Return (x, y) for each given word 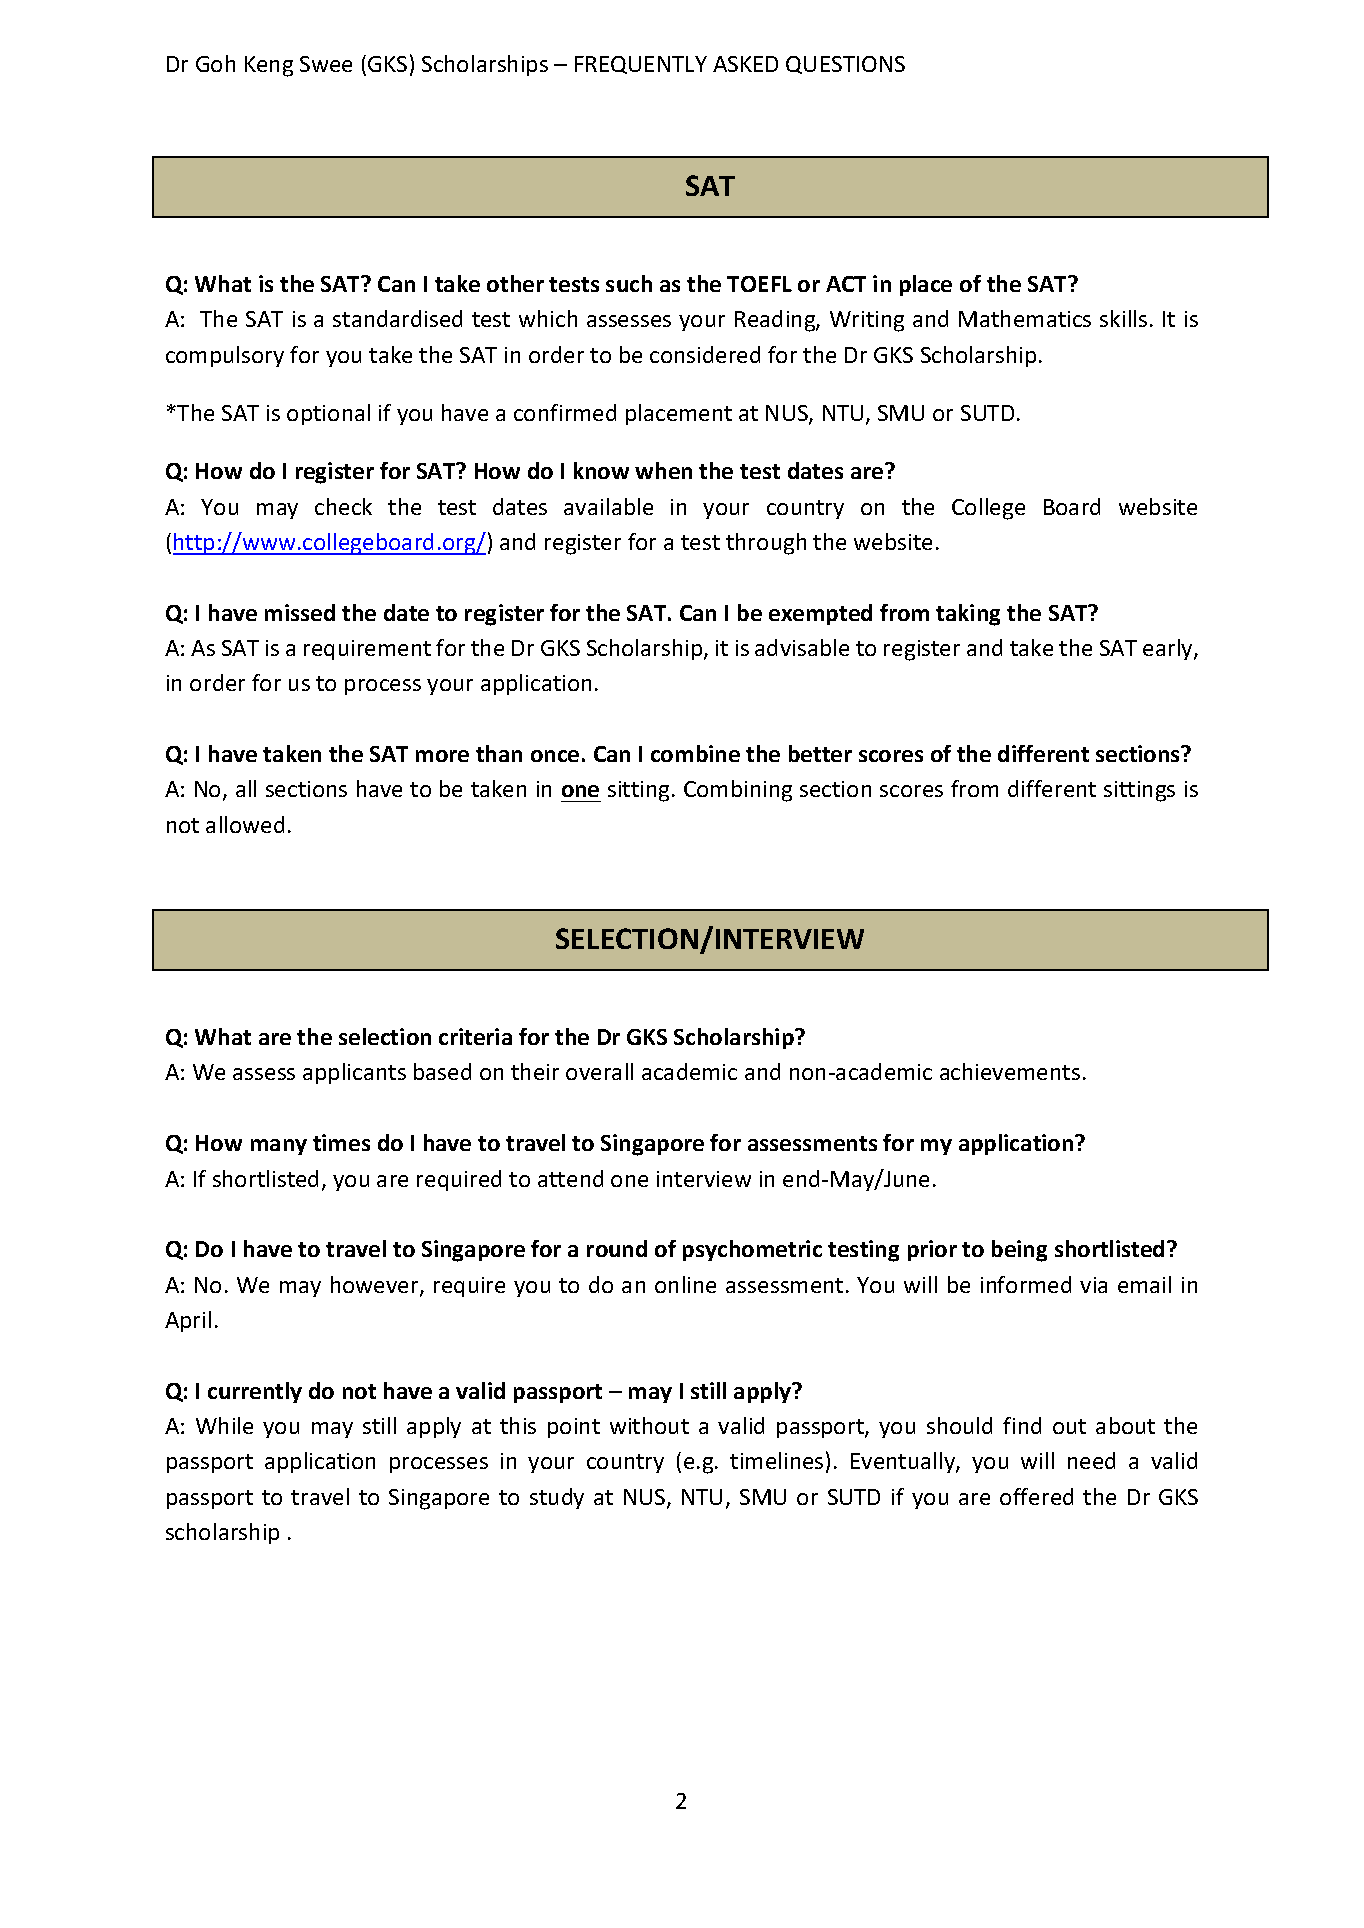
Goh (215, 63)
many (279, 1147)
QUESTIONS (845, 65)
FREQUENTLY (641, 65)
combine (695, 753)
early (1169, 649)
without (649, 1425)
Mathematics (1025, 318)
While (224, 1425)
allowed (245, 824)
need (1091, 1460)
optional (328, 414)
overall (599, 1071)
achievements (1010, 1071)
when (663, 470)
